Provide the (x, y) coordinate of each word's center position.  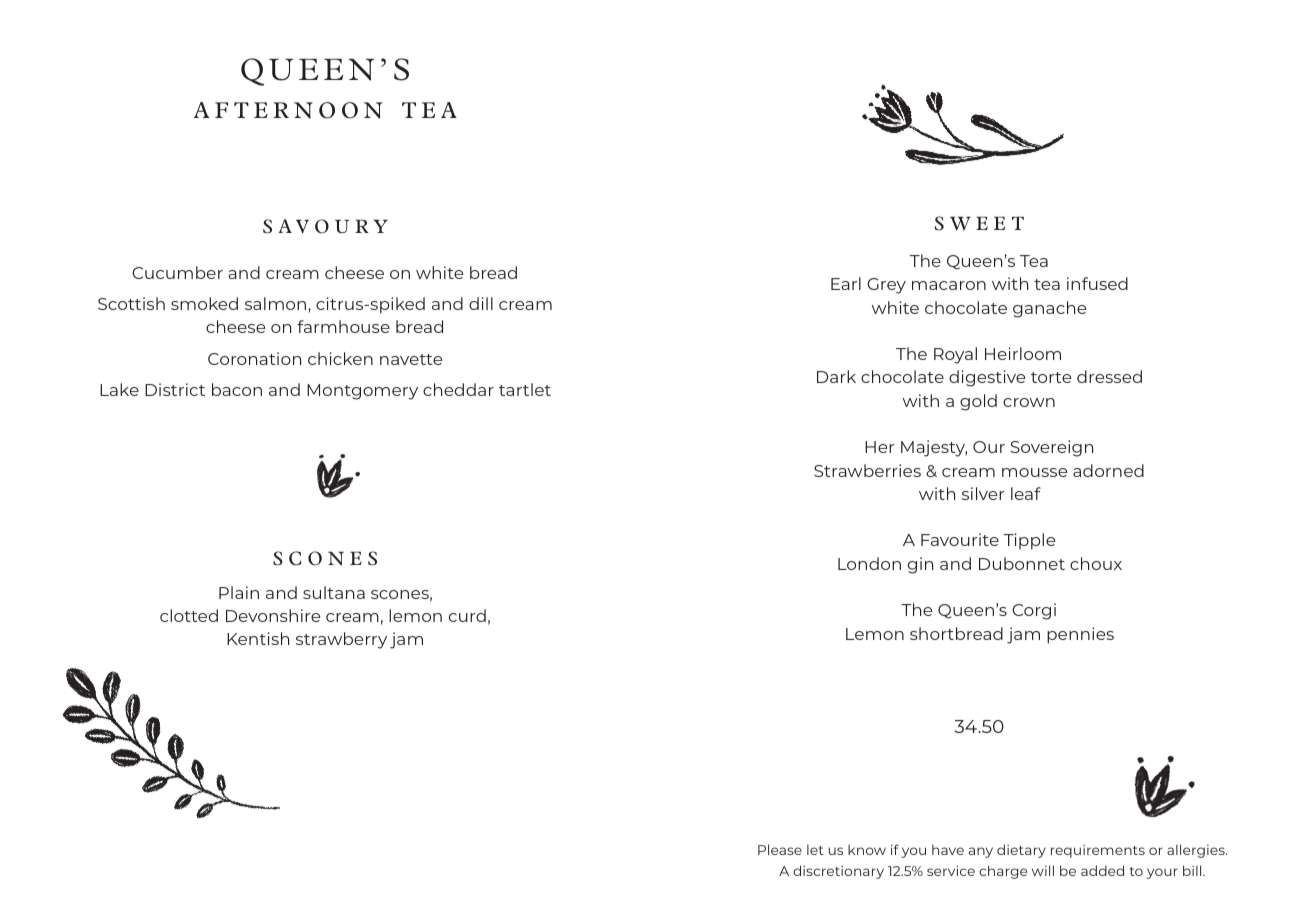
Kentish (258, 638)
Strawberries (867, 470)
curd (467, 615)
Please (780, 849)
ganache (1050, 309)
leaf (1026, 493)
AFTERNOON (288, 110)
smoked (204, 303)
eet (1000, 223)
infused (1097, 283)
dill (481, 303)
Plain (239, 592)
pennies (1080, 635)
